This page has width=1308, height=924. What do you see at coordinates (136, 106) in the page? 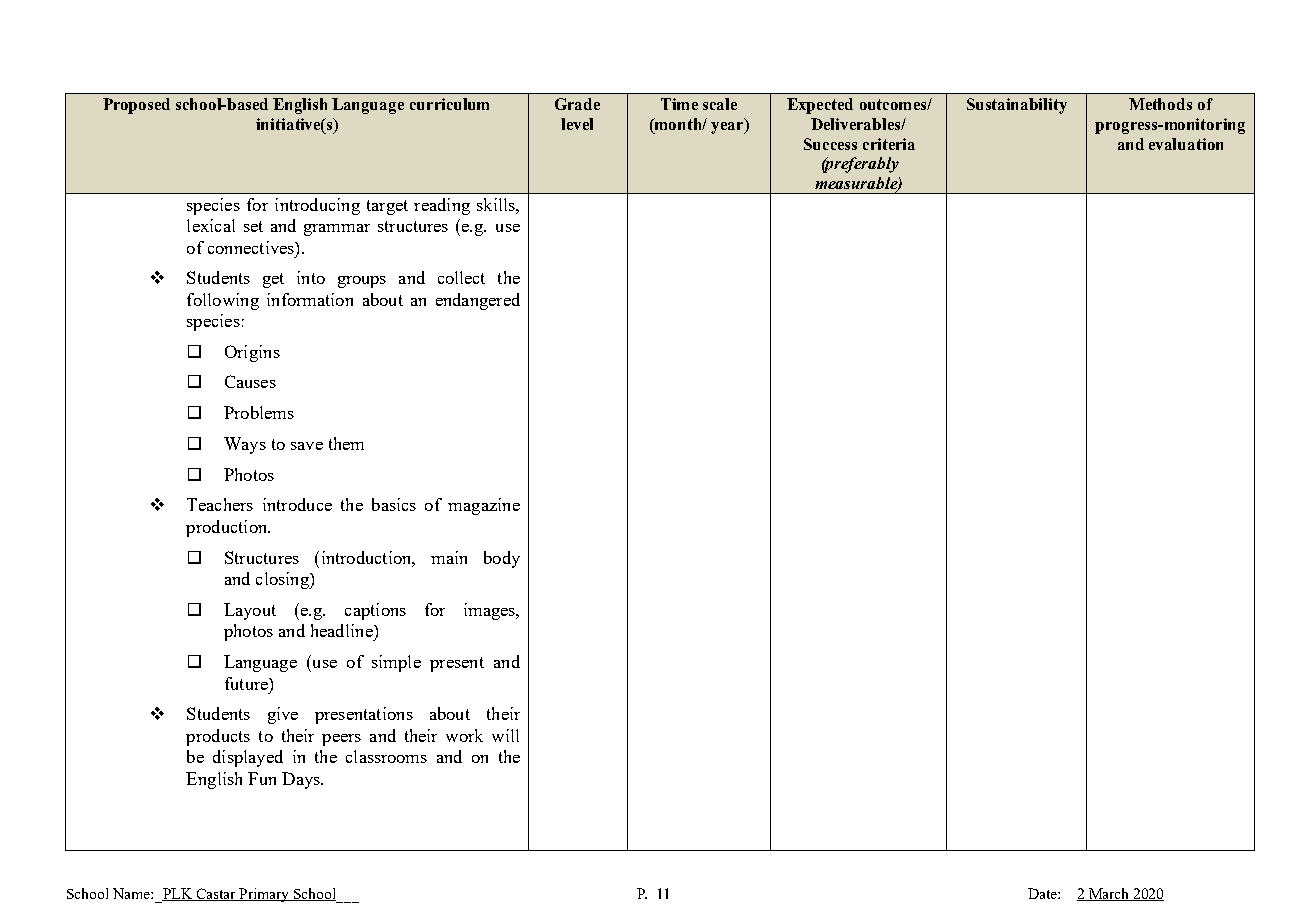
I see `Proposed` at bounding box center [136, 106].
